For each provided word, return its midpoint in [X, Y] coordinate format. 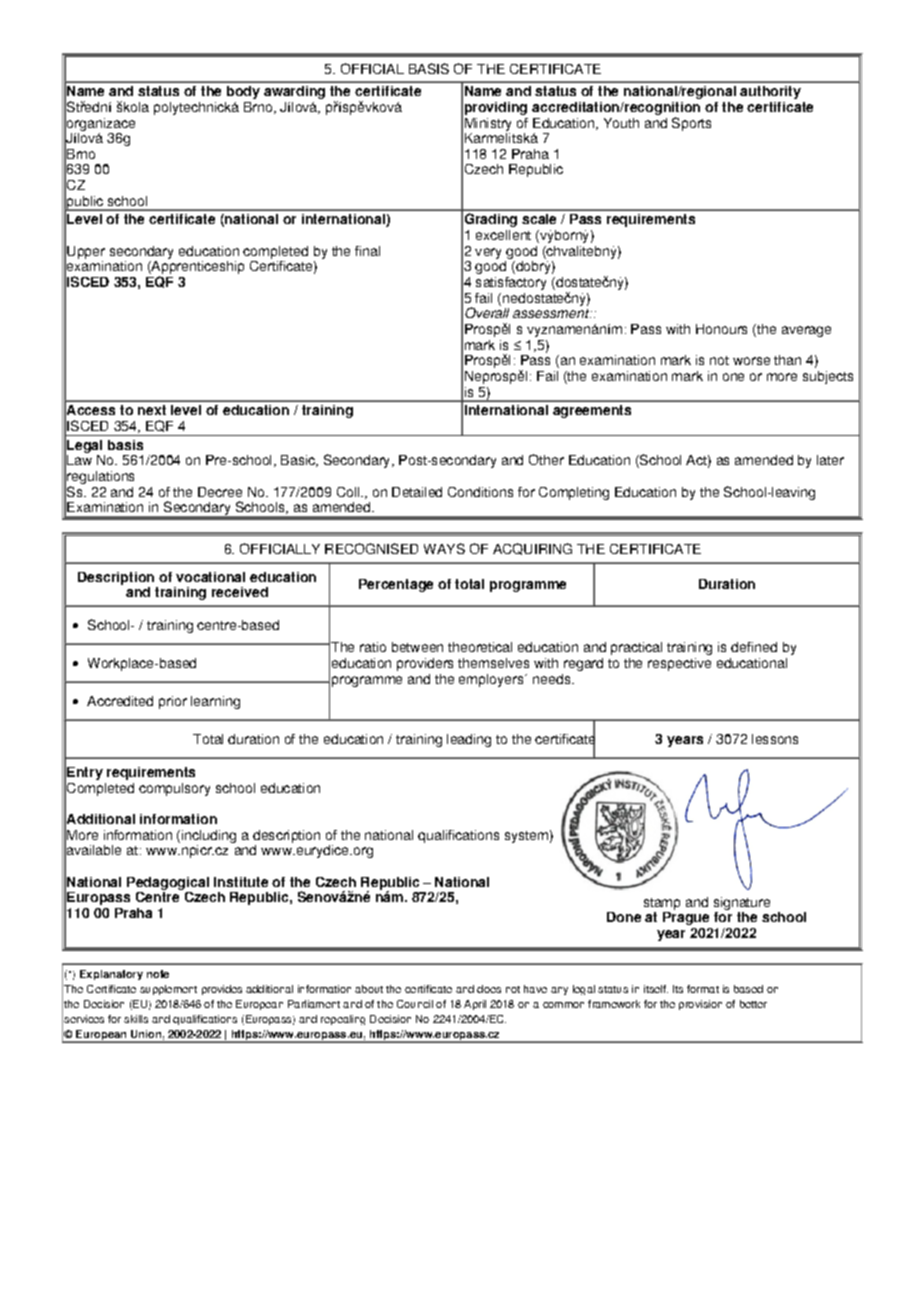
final [367, 251]
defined [754, 647]
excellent [503, 235]
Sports [691, 124]
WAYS [444, 548]
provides [222, 990]
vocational [210, 577]
